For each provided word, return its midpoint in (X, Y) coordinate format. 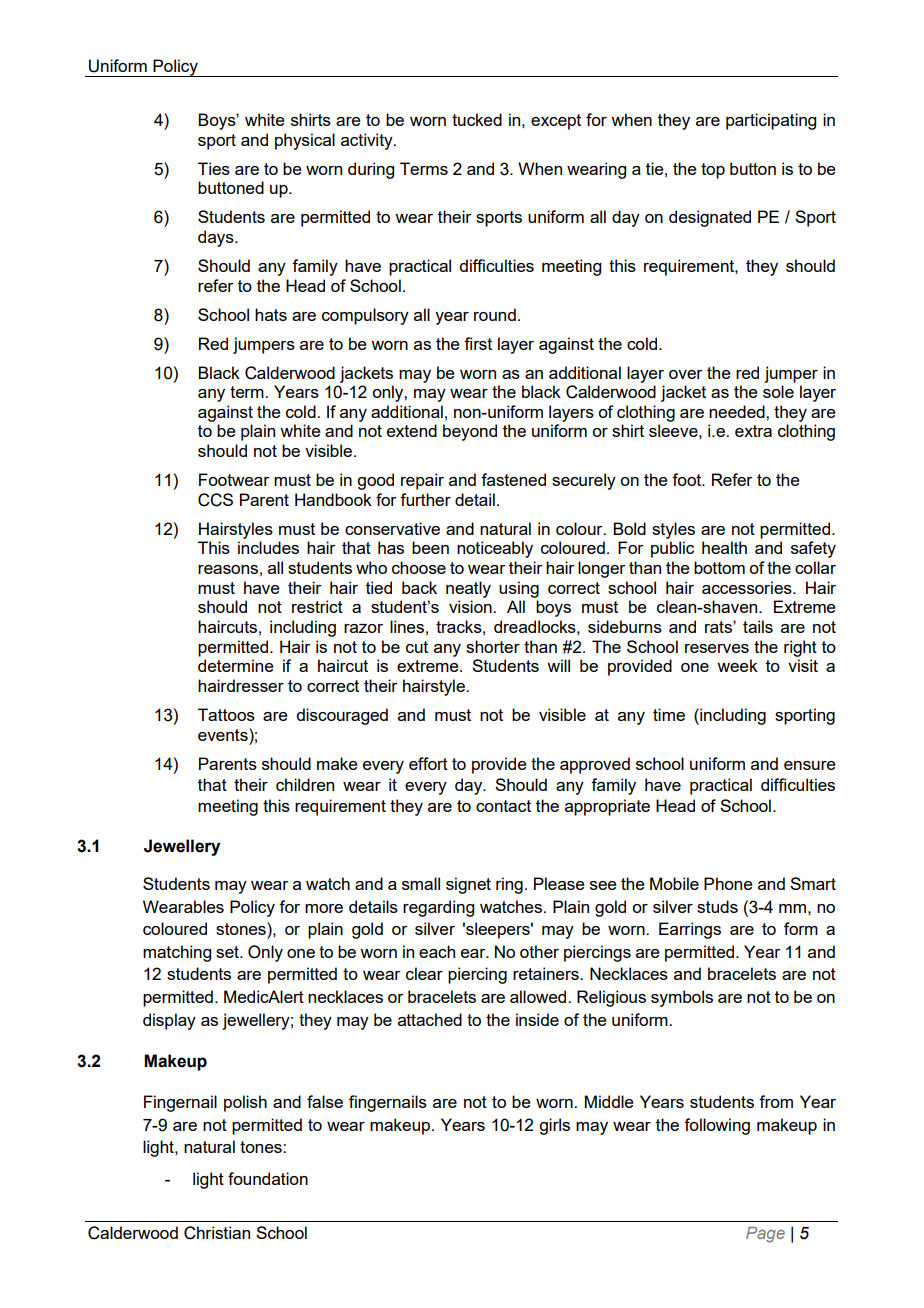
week (737, 665)
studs (717, 906)
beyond (470, 432)
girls (554, 1126)
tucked (477, 119)
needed (738, 411)
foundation (268, 1178)
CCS (215, 500)
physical (305, 141)
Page (765, 1235)
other (539, 951)
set (228, 952)
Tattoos (226, 714)
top (713, 171)
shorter (493, 646)
